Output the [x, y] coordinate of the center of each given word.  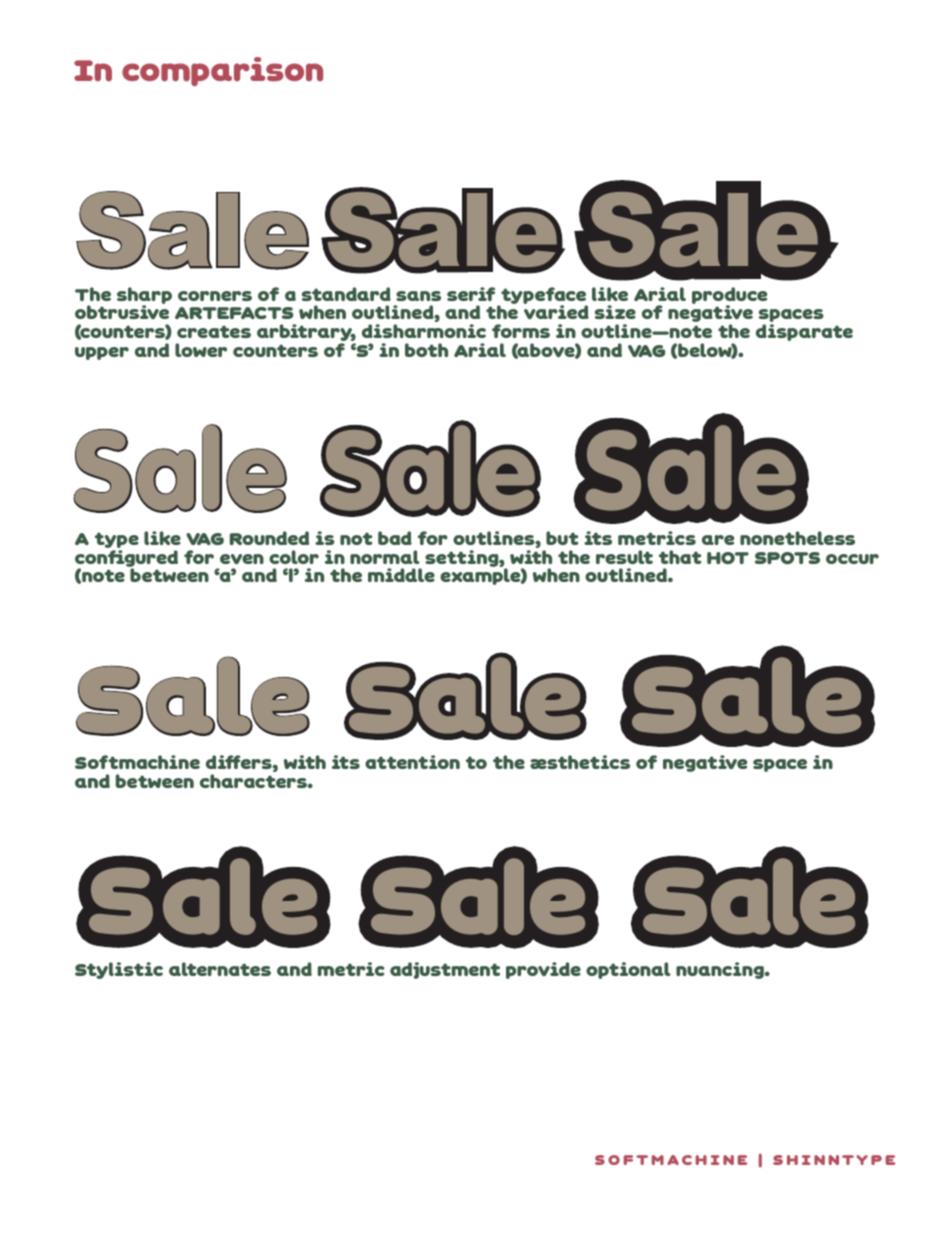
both [426, 350]
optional [628, 970]
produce [729, 297]
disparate [804, 332]
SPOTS [787, 558]
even [242, 559]
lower [201, 350]
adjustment [445, 970]
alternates [220, 969]
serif [471, 294]
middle [401, 575]
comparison [222, 71]
